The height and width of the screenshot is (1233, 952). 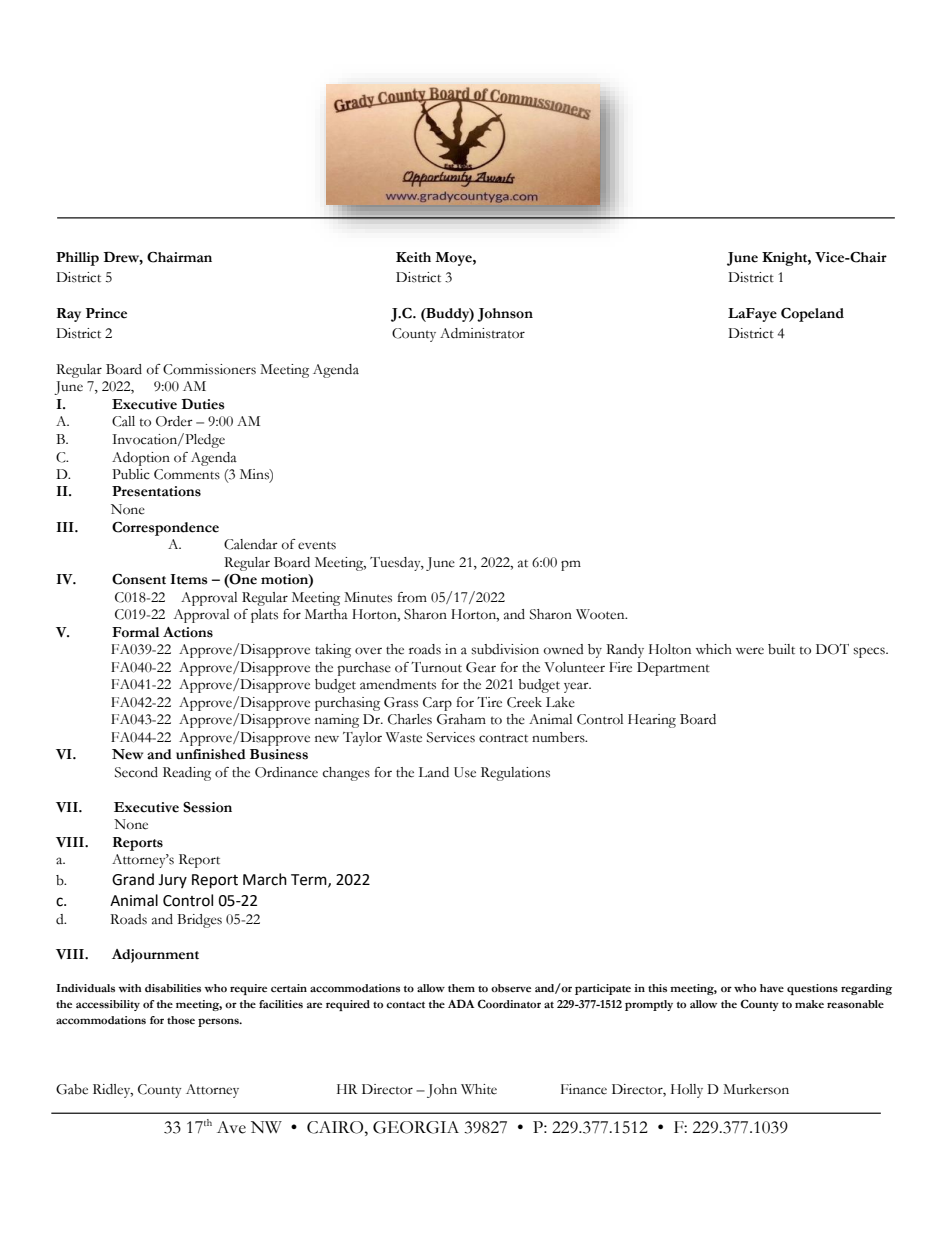 I want to click on Tire, so click(x=489, y=702).
